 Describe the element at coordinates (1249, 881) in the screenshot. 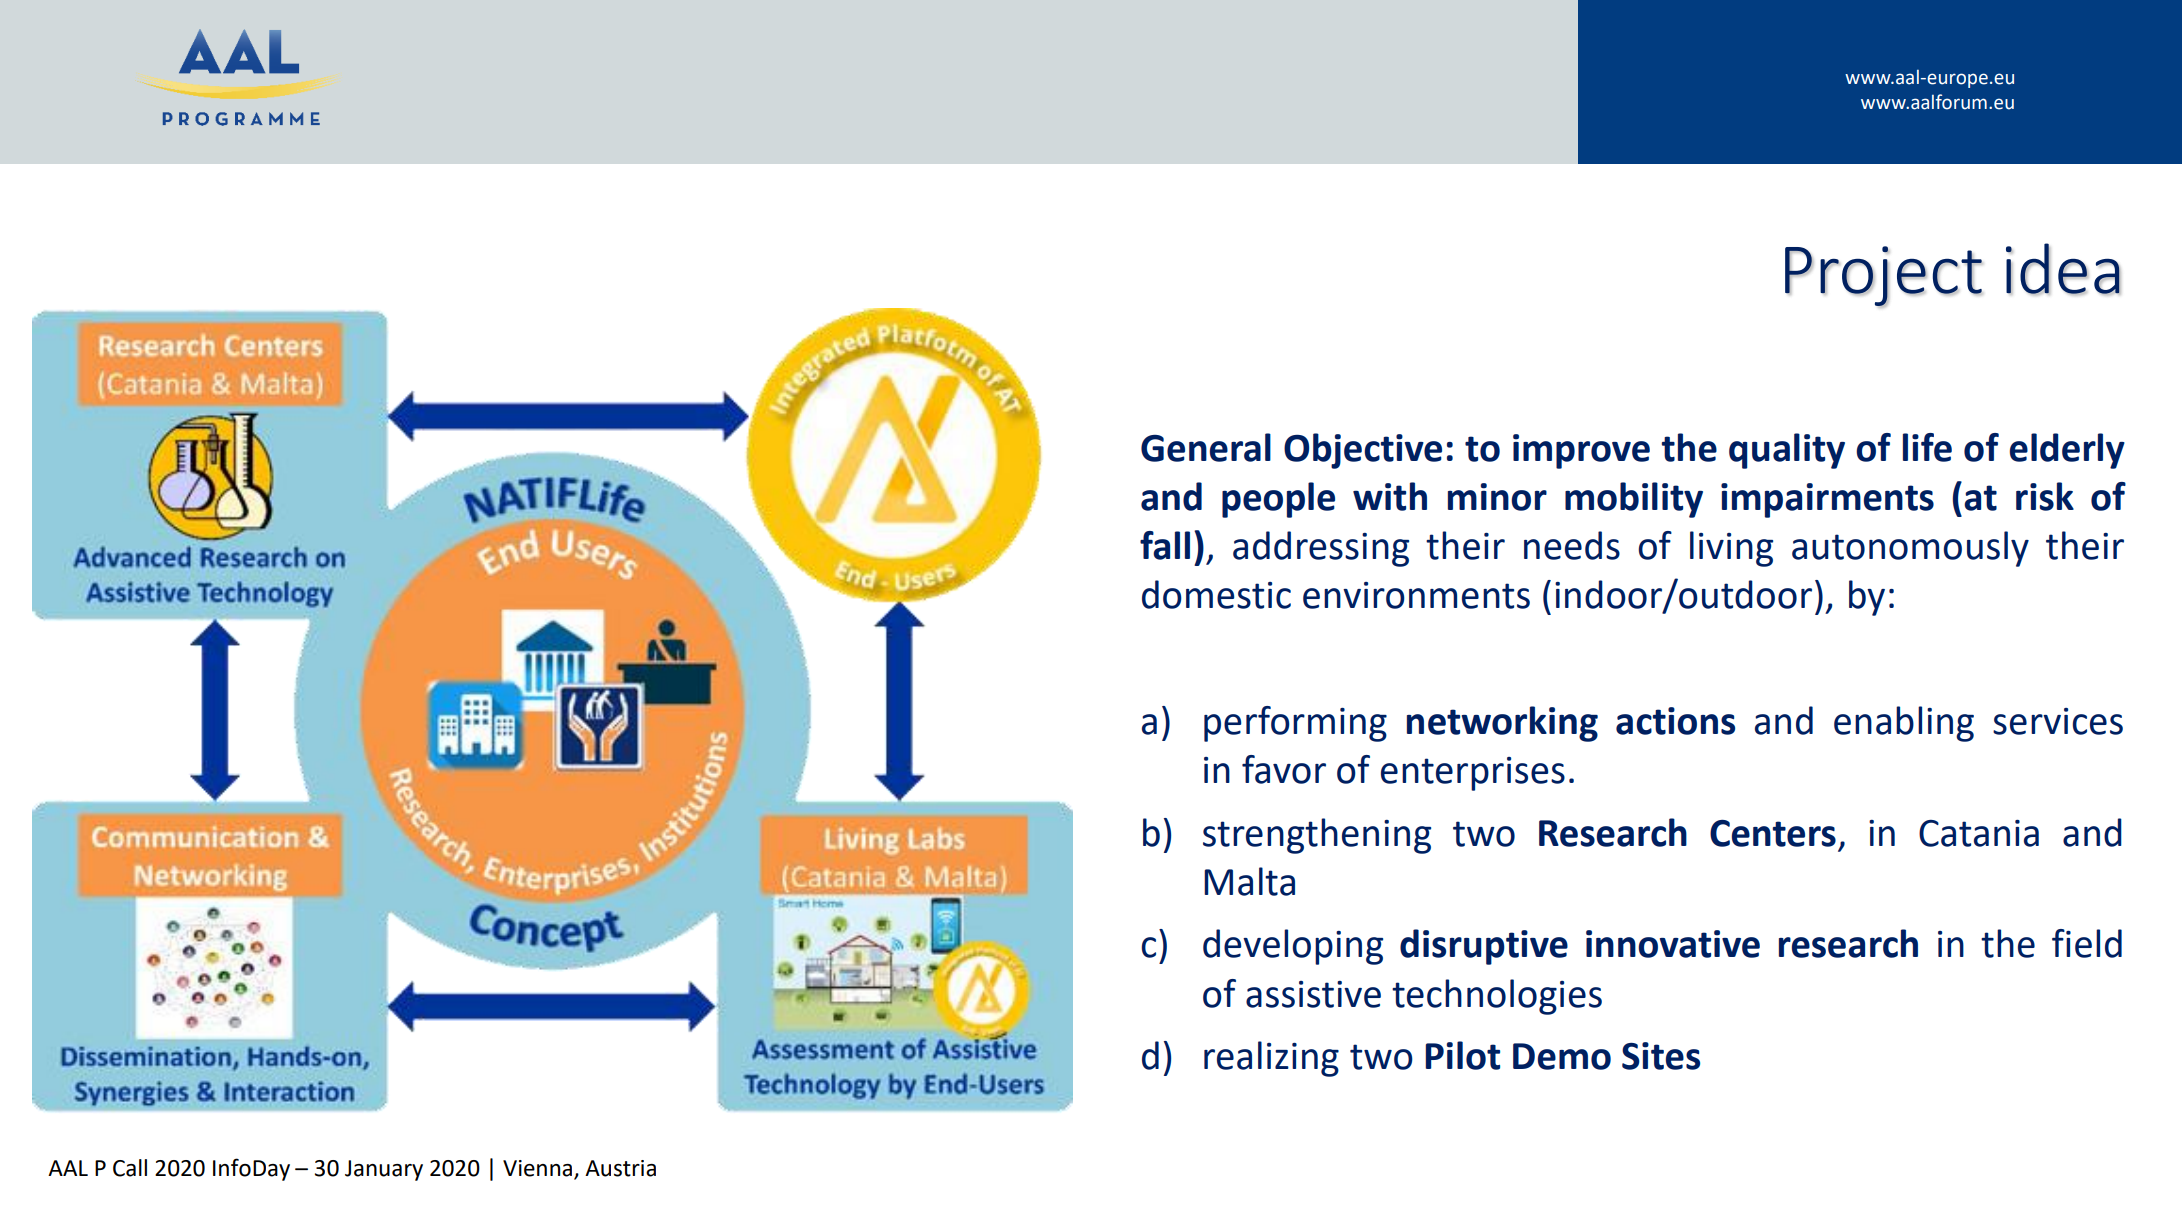

I see `Malta` at that location.
